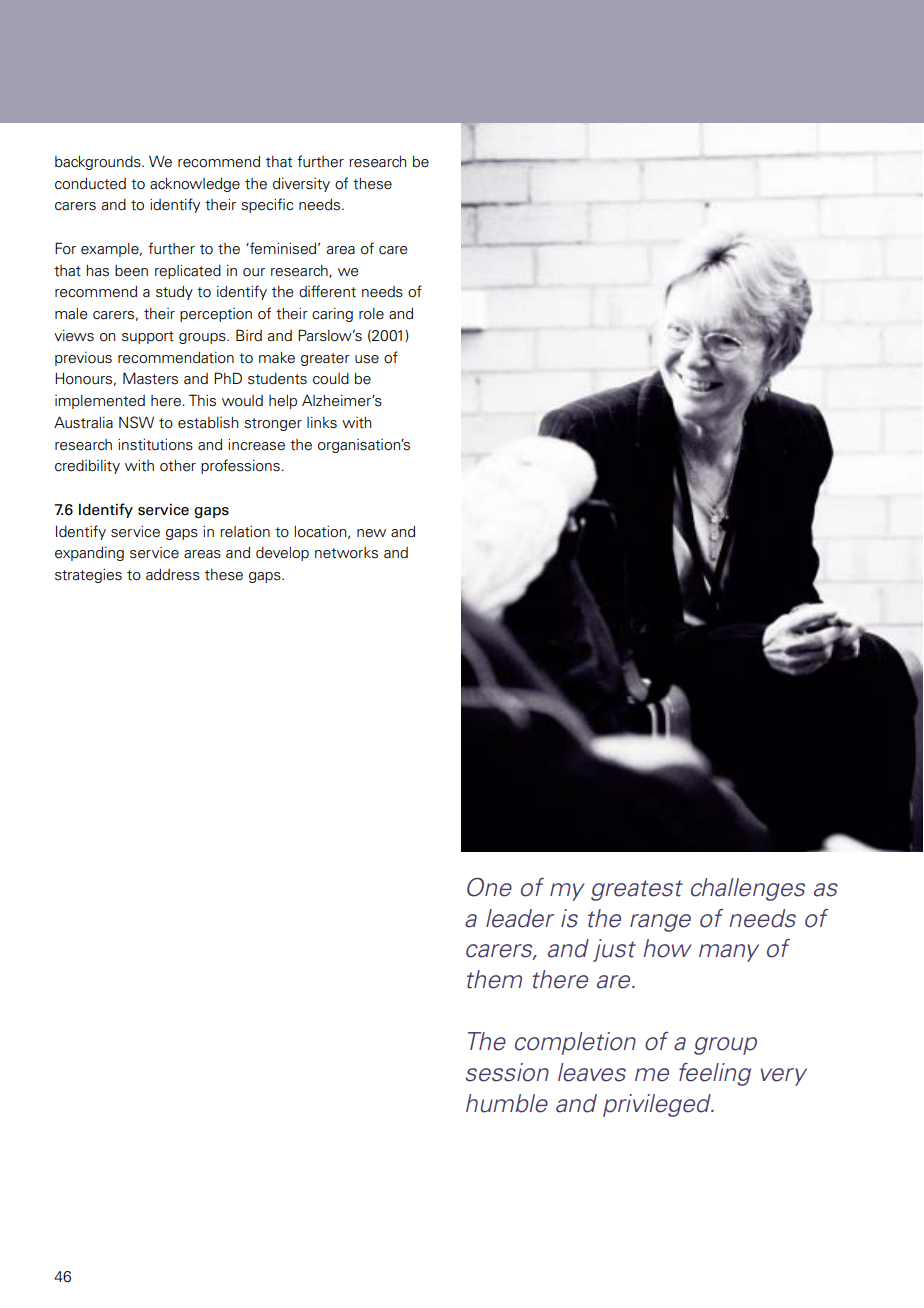 This screenshot has height=1308, width=924. What do you see at coordinates (173, 575) in the screenshot?
I see `address` at bounding box center [173, 575].
